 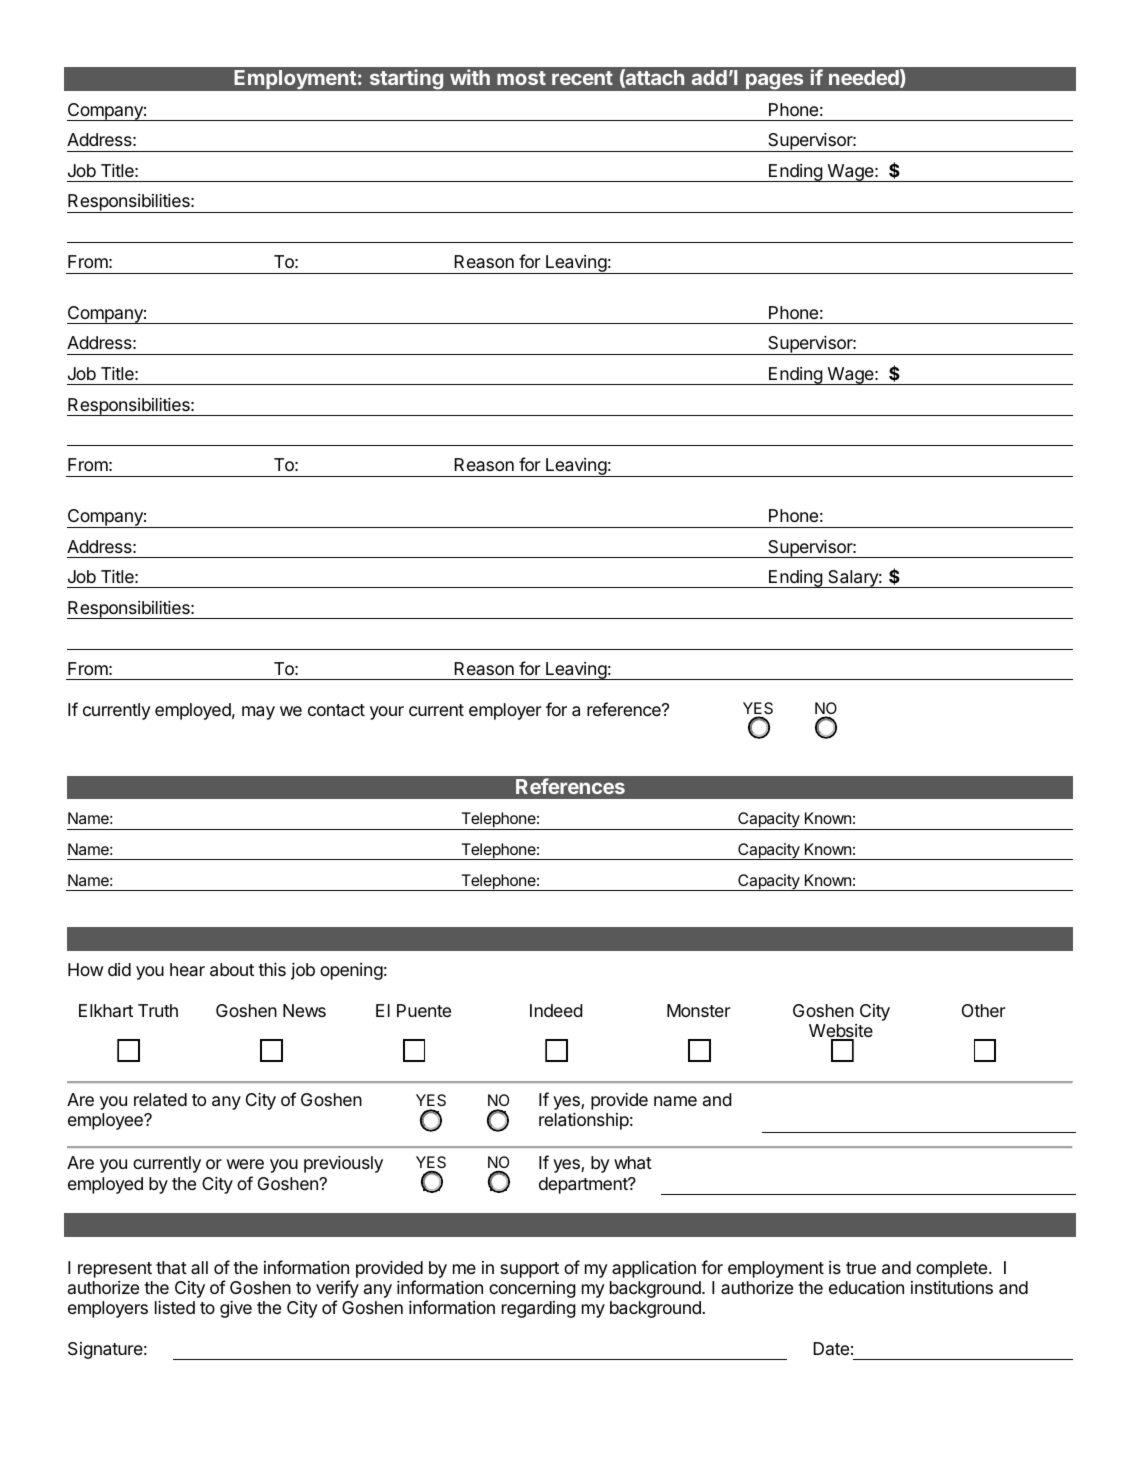 I want to click on with, so click(x=470, y=77).
